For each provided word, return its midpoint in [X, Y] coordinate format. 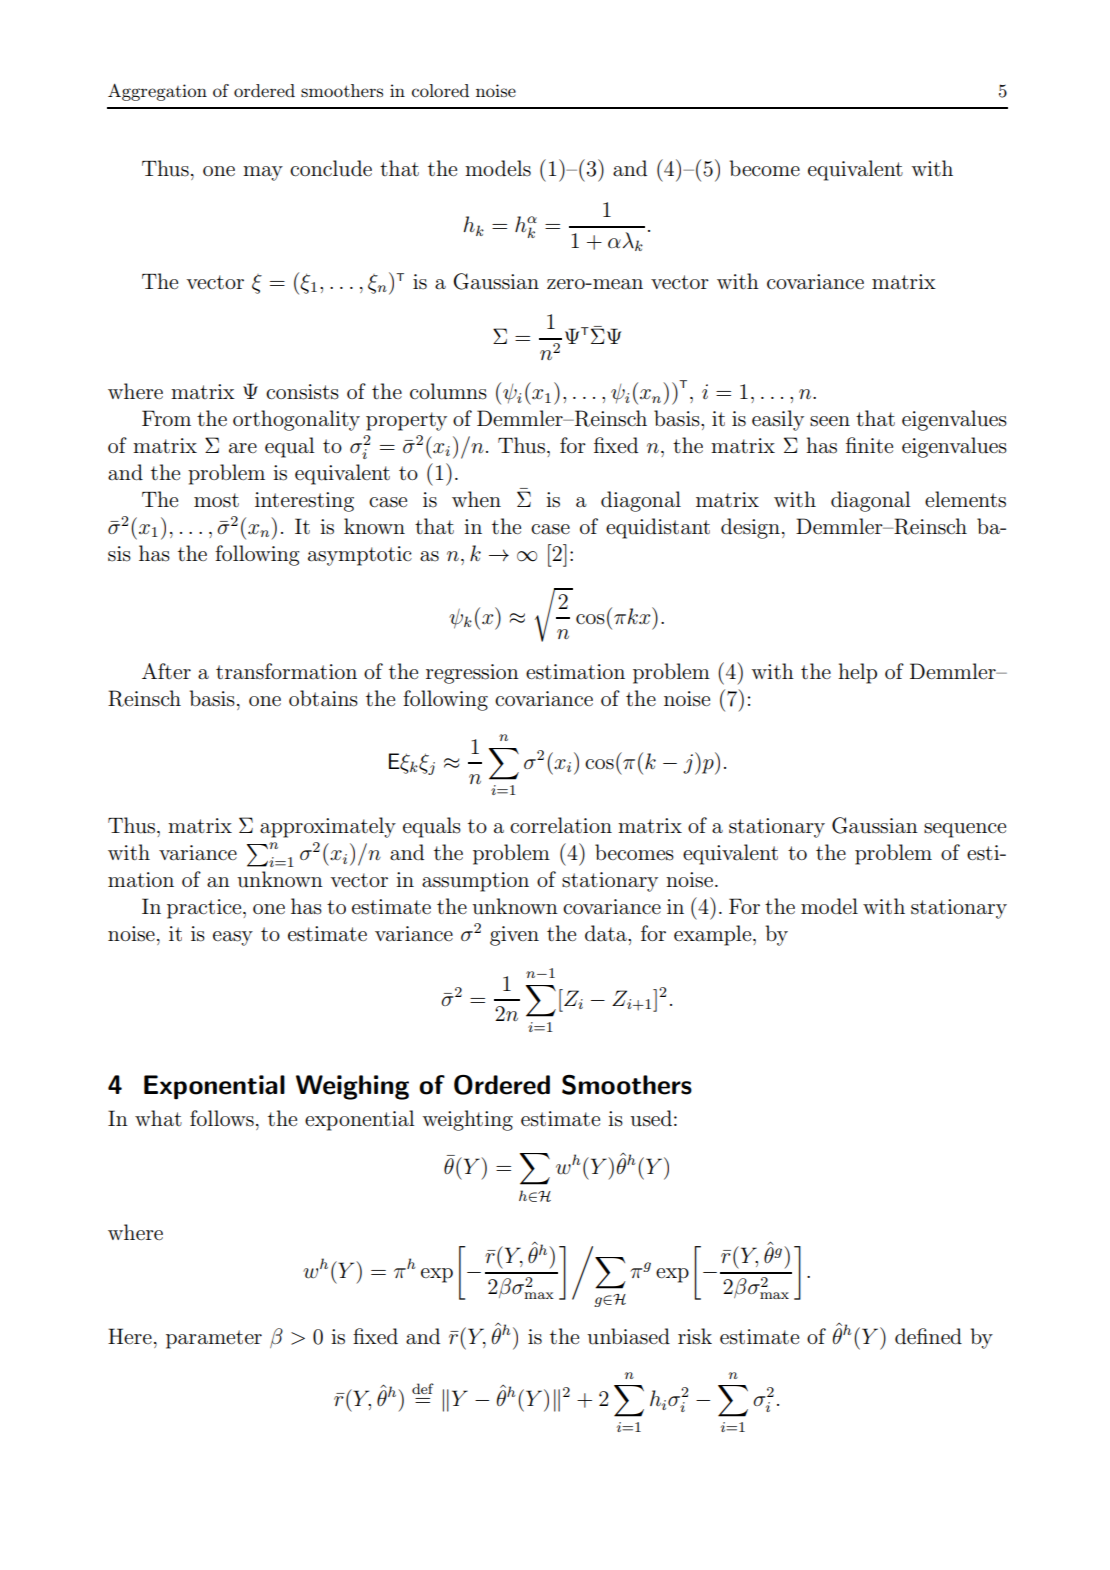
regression [472, 674]
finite [869, 445]
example [714, 935]
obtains [323, 698]
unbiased [628, 1336]
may [263, 173]
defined [928, 1336]
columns [448, 391]
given [514, 936]
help [857, 673]
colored [440, 90]
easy [233, 938]
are [243, 448]
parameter [214, 1339]
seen [830, 421]
